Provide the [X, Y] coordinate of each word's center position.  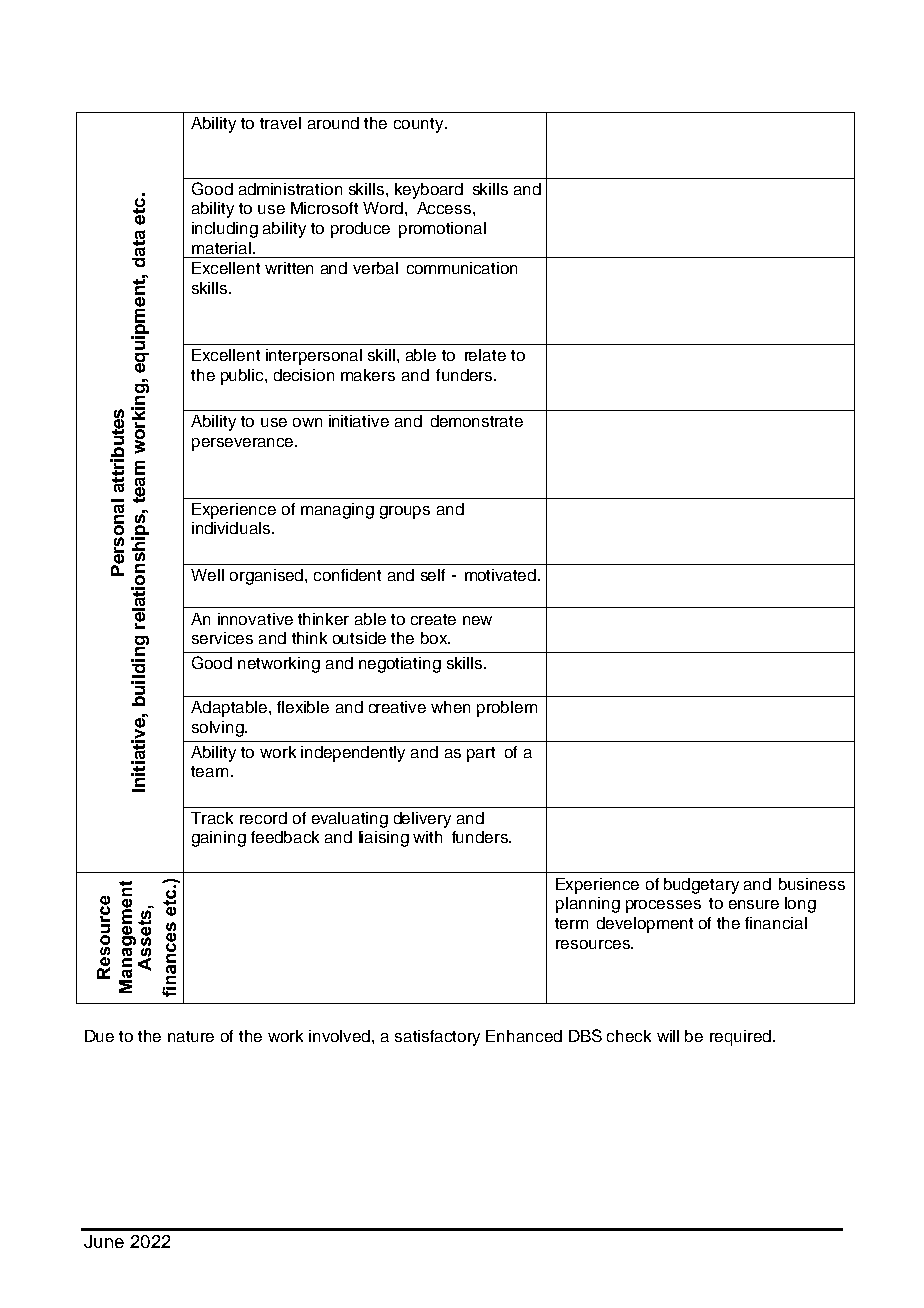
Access [445, 208]
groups [405, 512]
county [420, 125]
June [104, 1241]
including [225, 230]
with [427, 837]
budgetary [701, 886]
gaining [219, 839]
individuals [231, 528]
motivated [500, 575]
